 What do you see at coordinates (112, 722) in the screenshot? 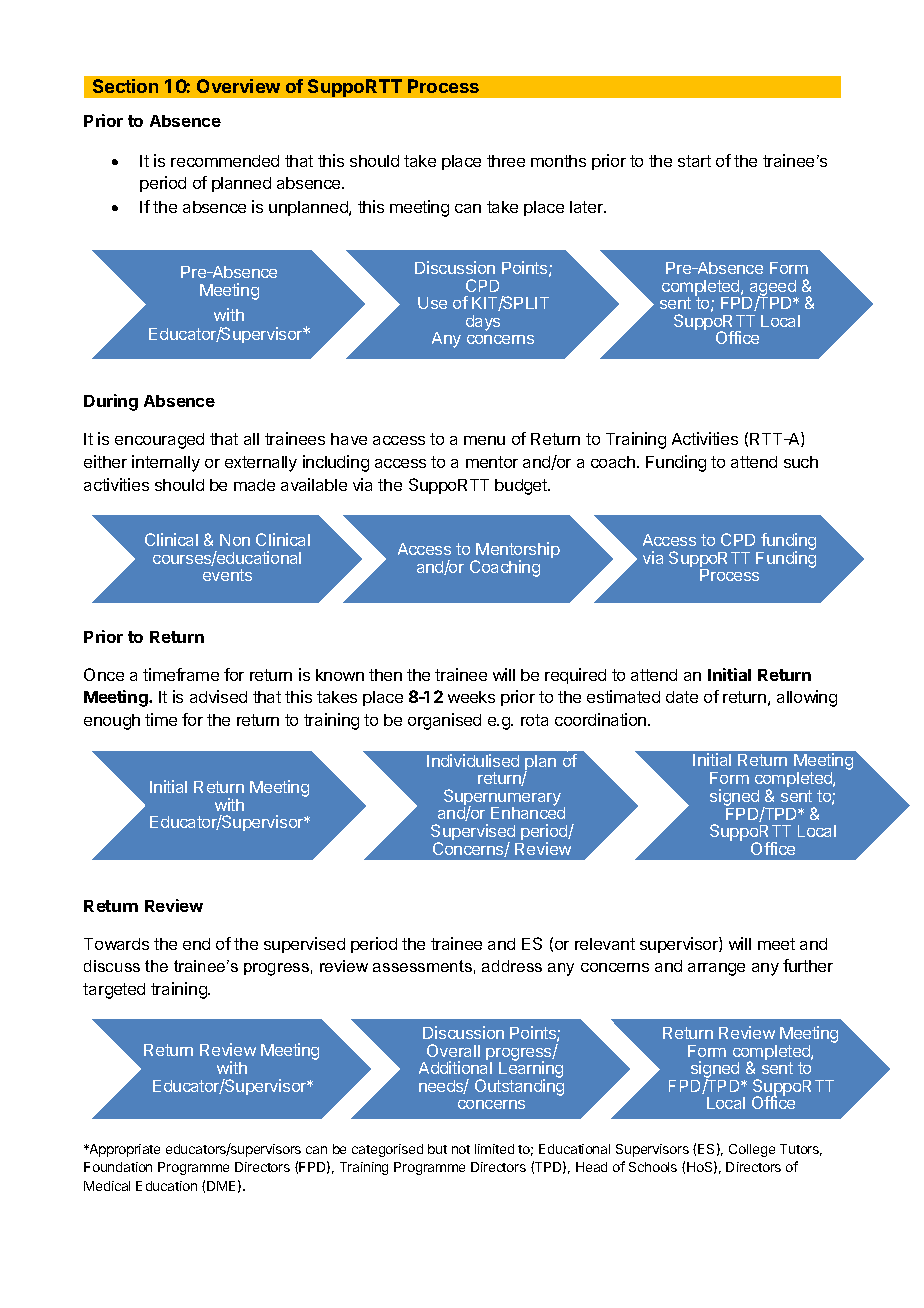
I see `enough` at bounding box center [112, 722].
